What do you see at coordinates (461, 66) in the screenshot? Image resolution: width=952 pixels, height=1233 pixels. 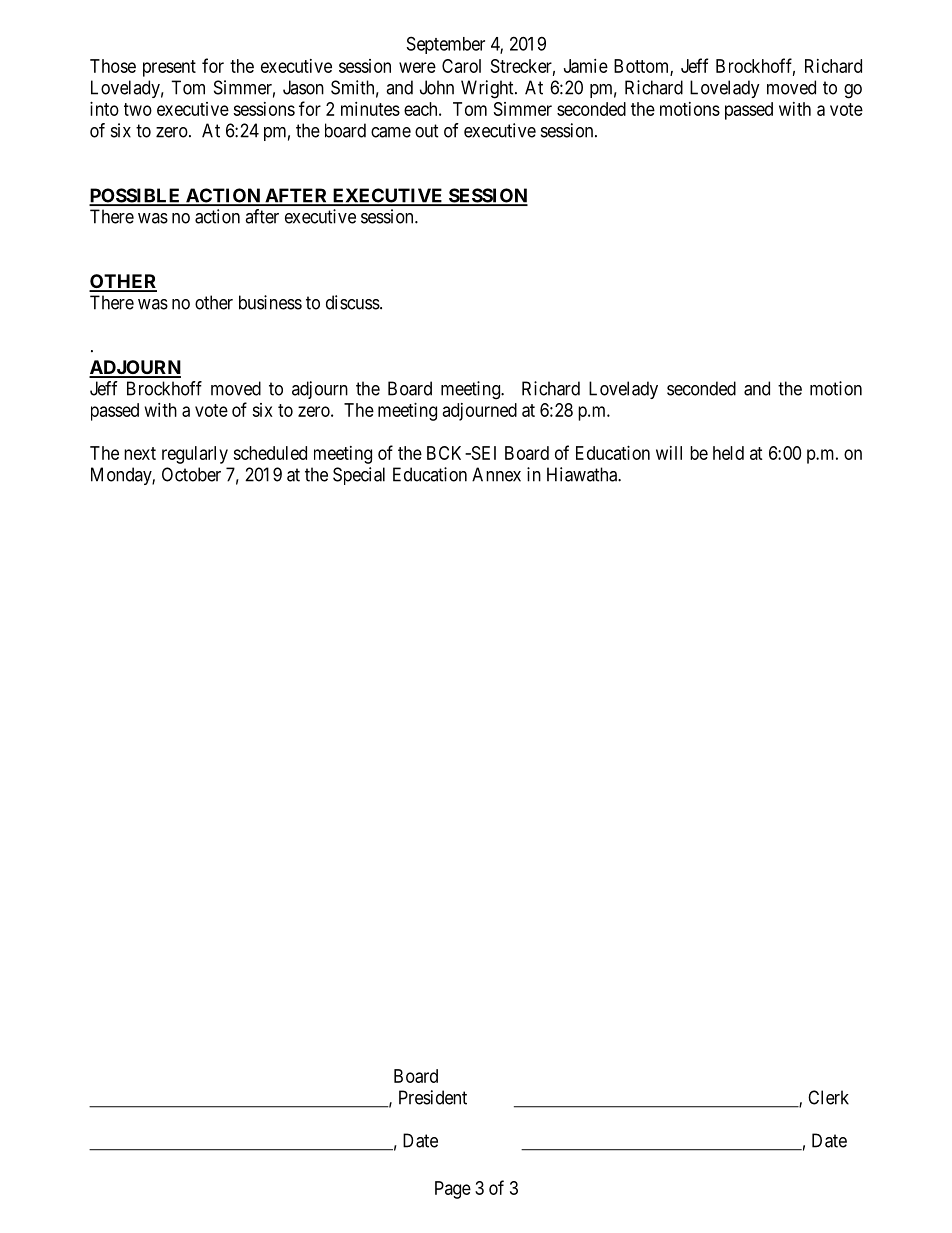 I see `Carol` at bounding box center [461, 66].
